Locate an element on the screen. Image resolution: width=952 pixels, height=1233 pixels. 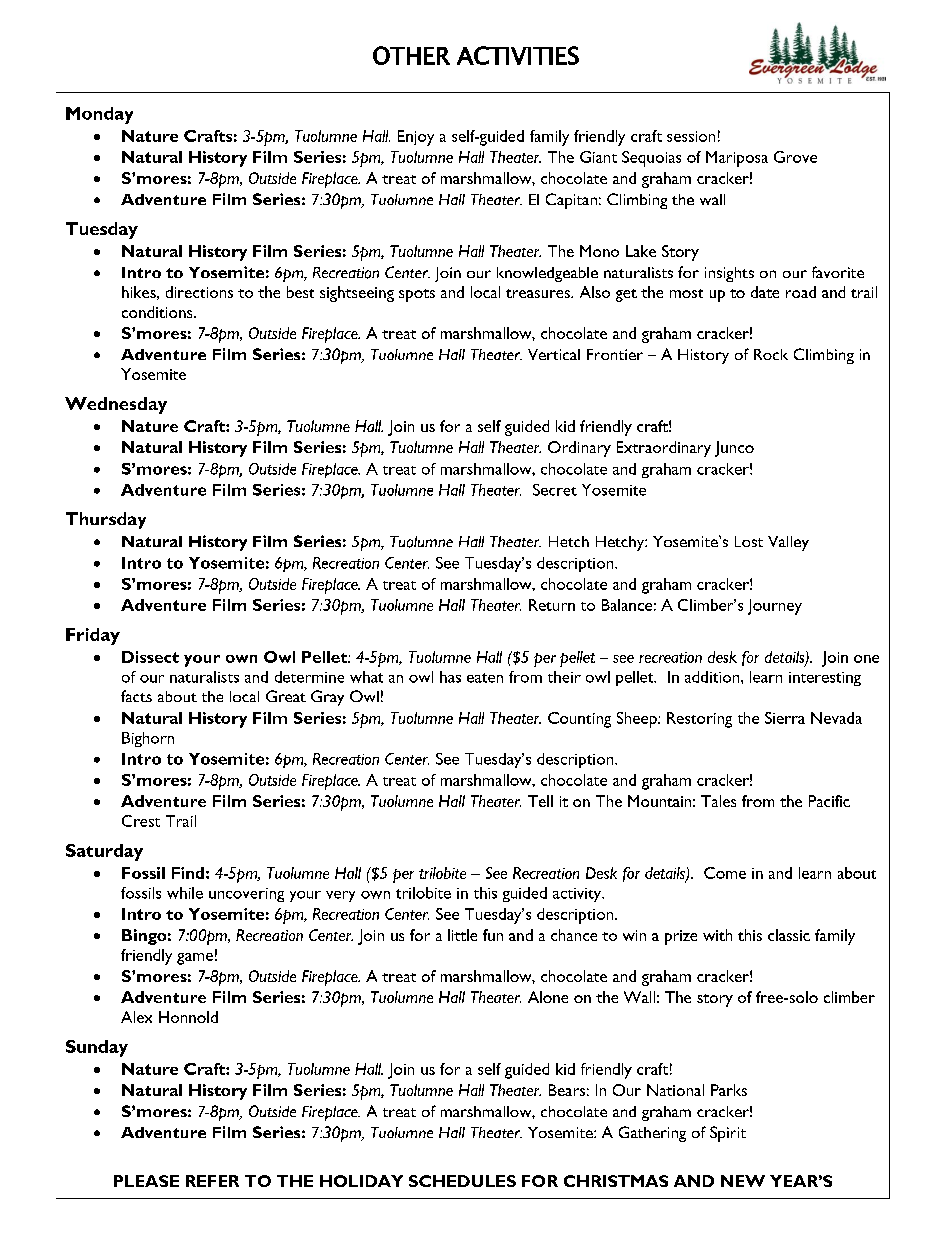
Journey is located at coordinates (775, 607).
